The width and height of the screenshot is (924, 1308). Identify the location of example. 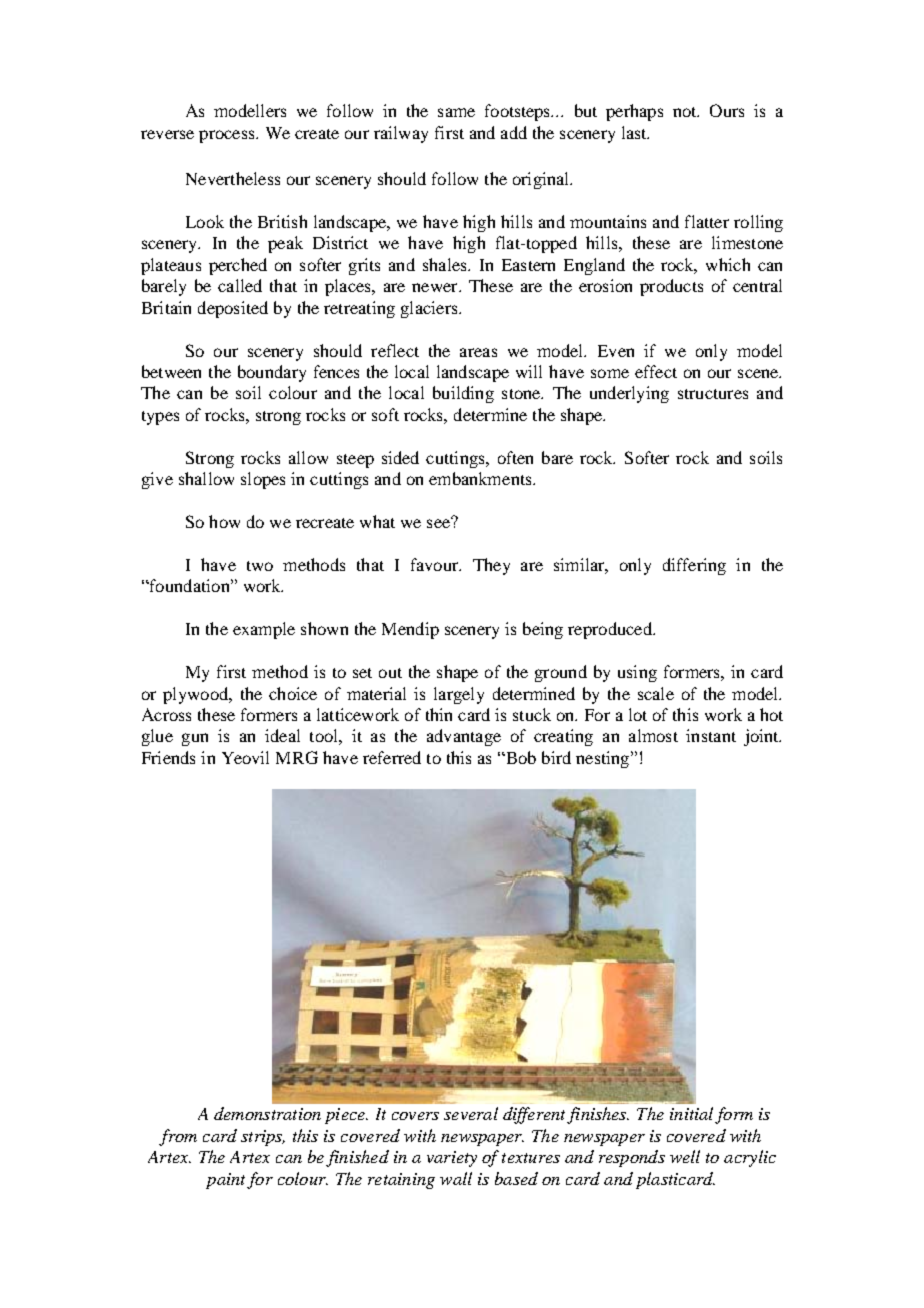
(264, 630).
